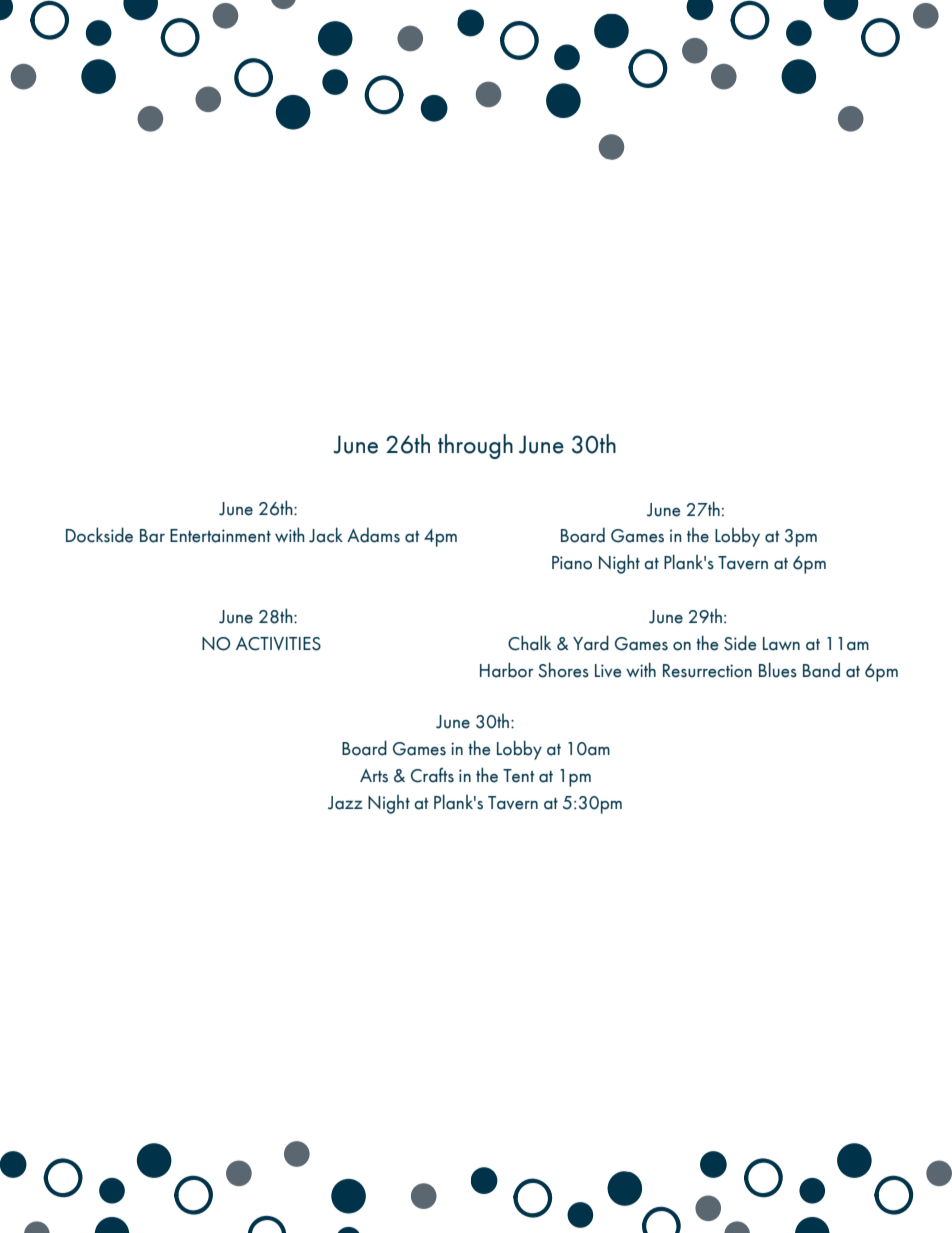 Image resolution: width=952 pixels, height=1233 pixels. Describe the element at coordinates (519, 776) in the screenshot. I see `Tent` at that location.
